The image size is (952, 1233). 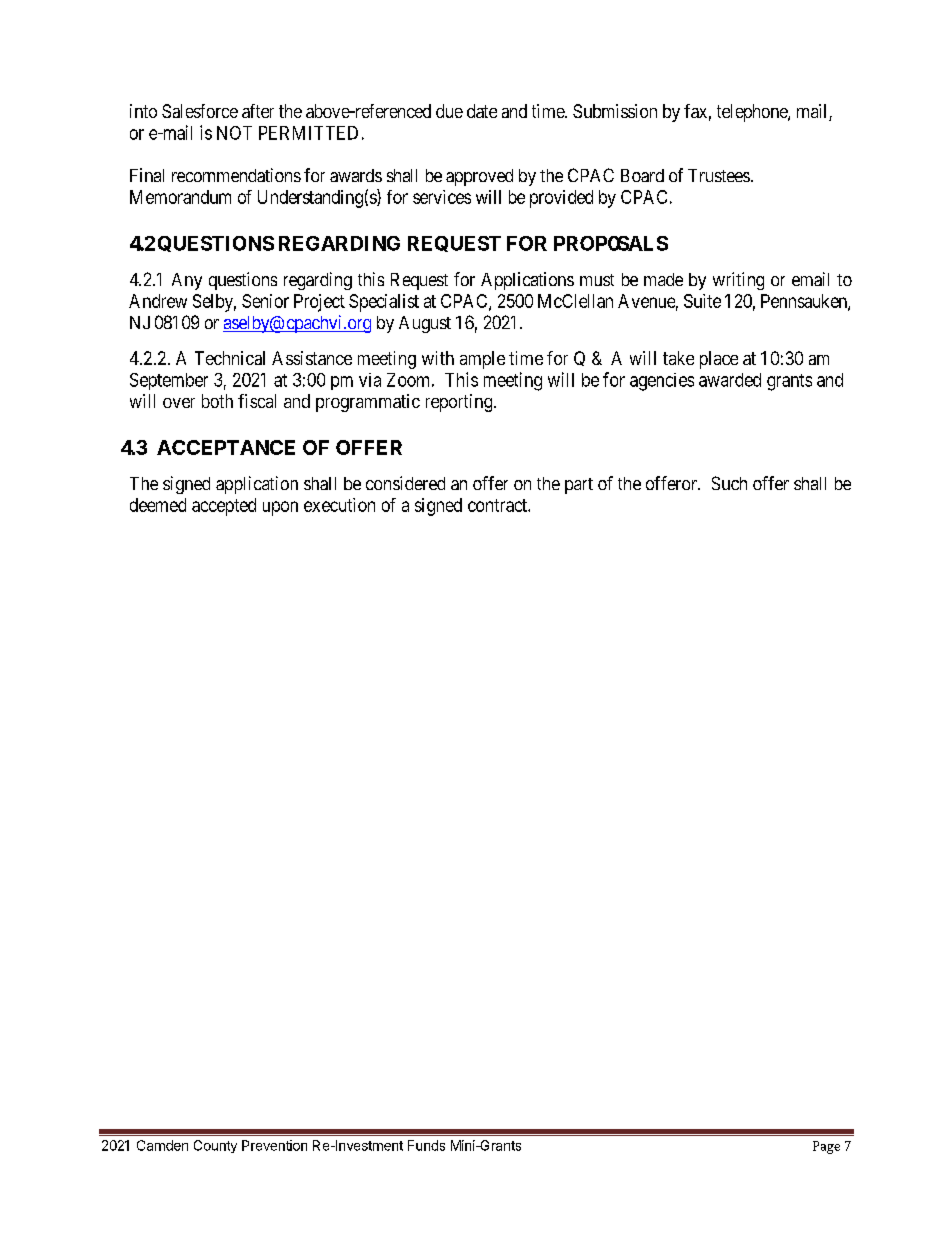 What do you see at coordinates (339, 505) in the screenshot?
I see `execution` at bounding box center [339, 505].
